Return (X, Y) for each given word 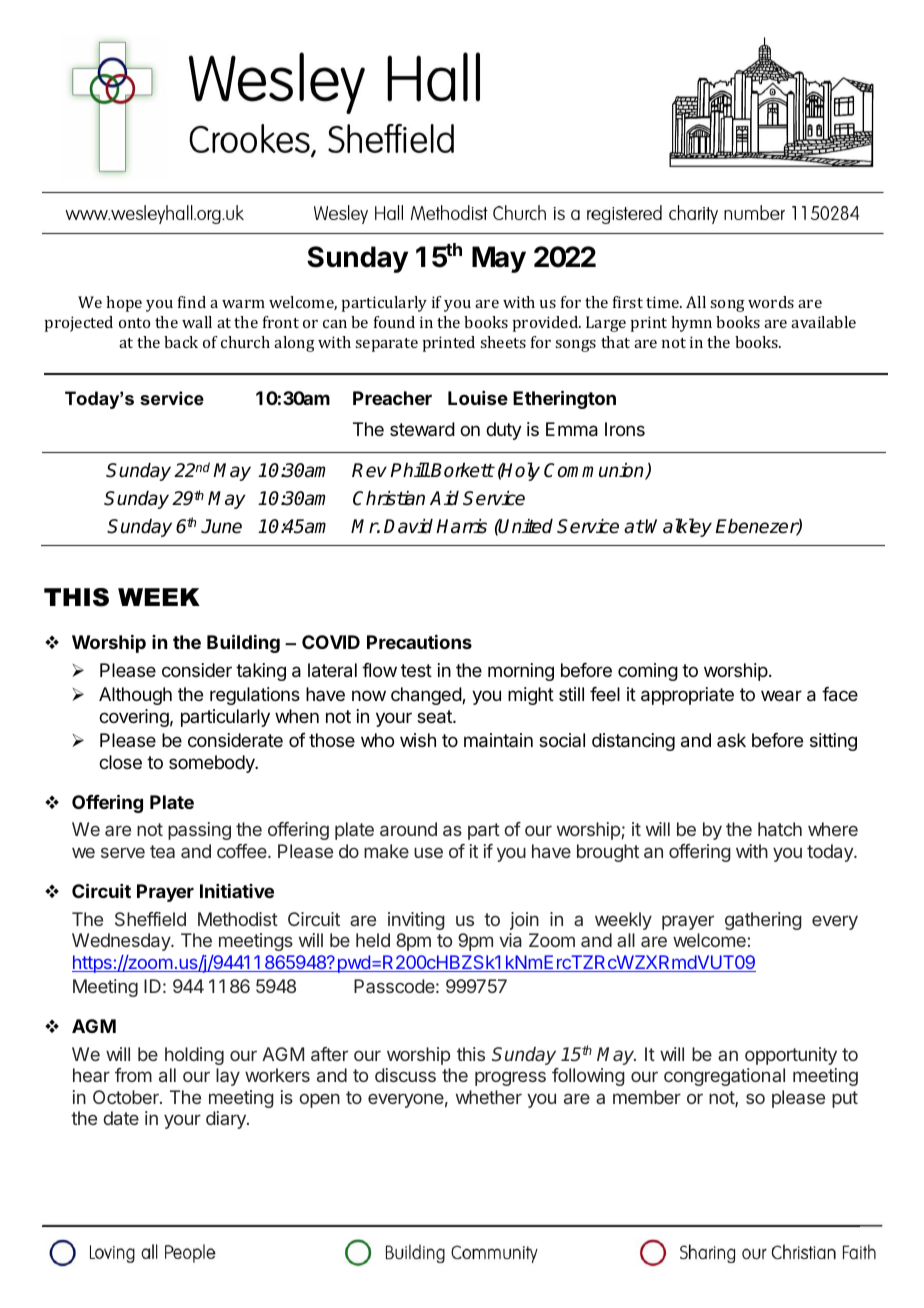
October (127, 1097)
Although (135, 696)
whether (489, 1097)
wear (781, 696)
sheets (503, 342)
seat (435, 717)
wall (197, 322)
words (771, 302)
